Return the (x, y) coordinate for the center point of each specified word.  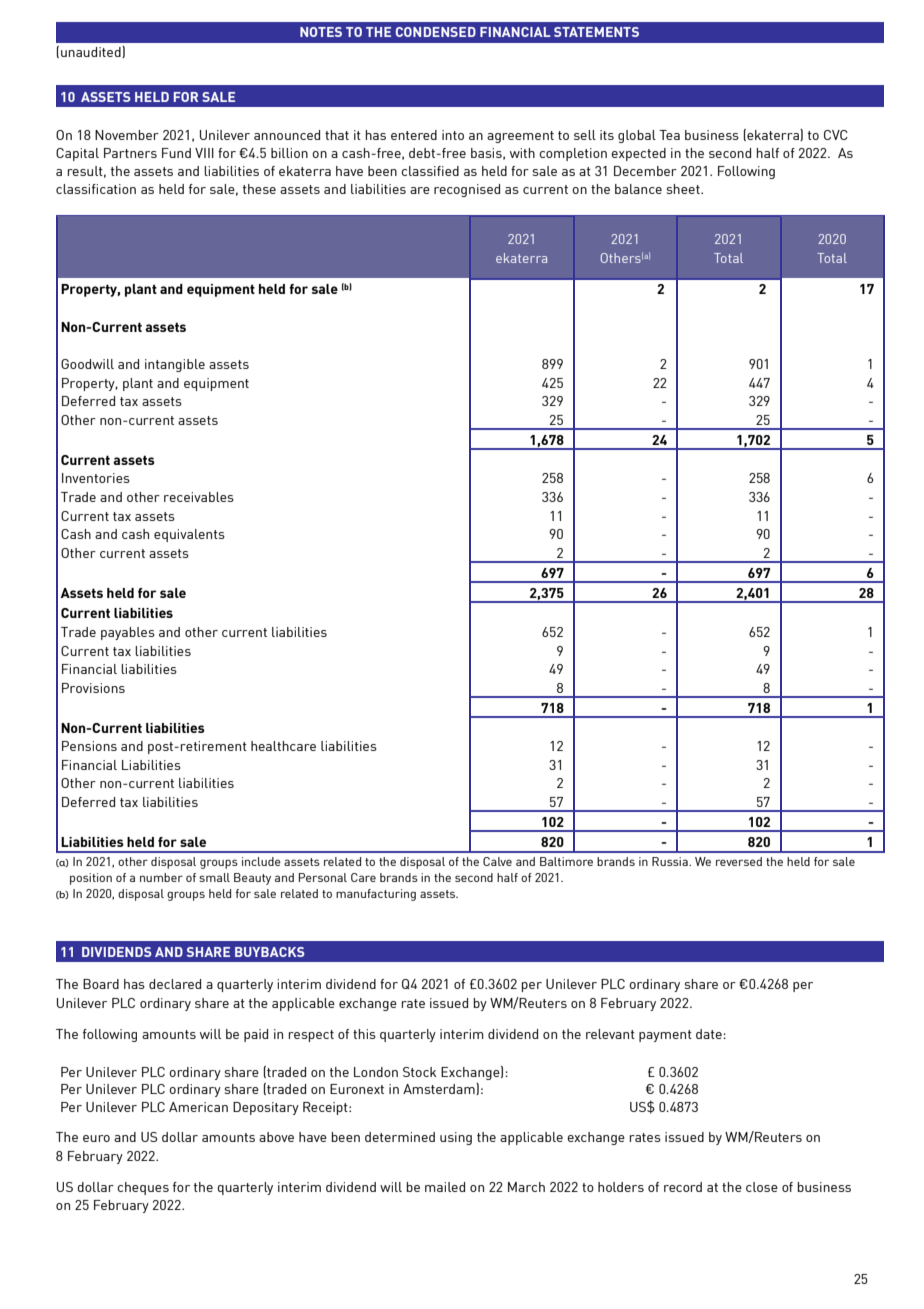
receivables (199, 497)
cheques (143, 1188)
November (127, 135)
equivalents (189, 535)
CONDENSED (436, 32)
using (456, 1138)
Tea (669, 135)
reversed (739, 861)
